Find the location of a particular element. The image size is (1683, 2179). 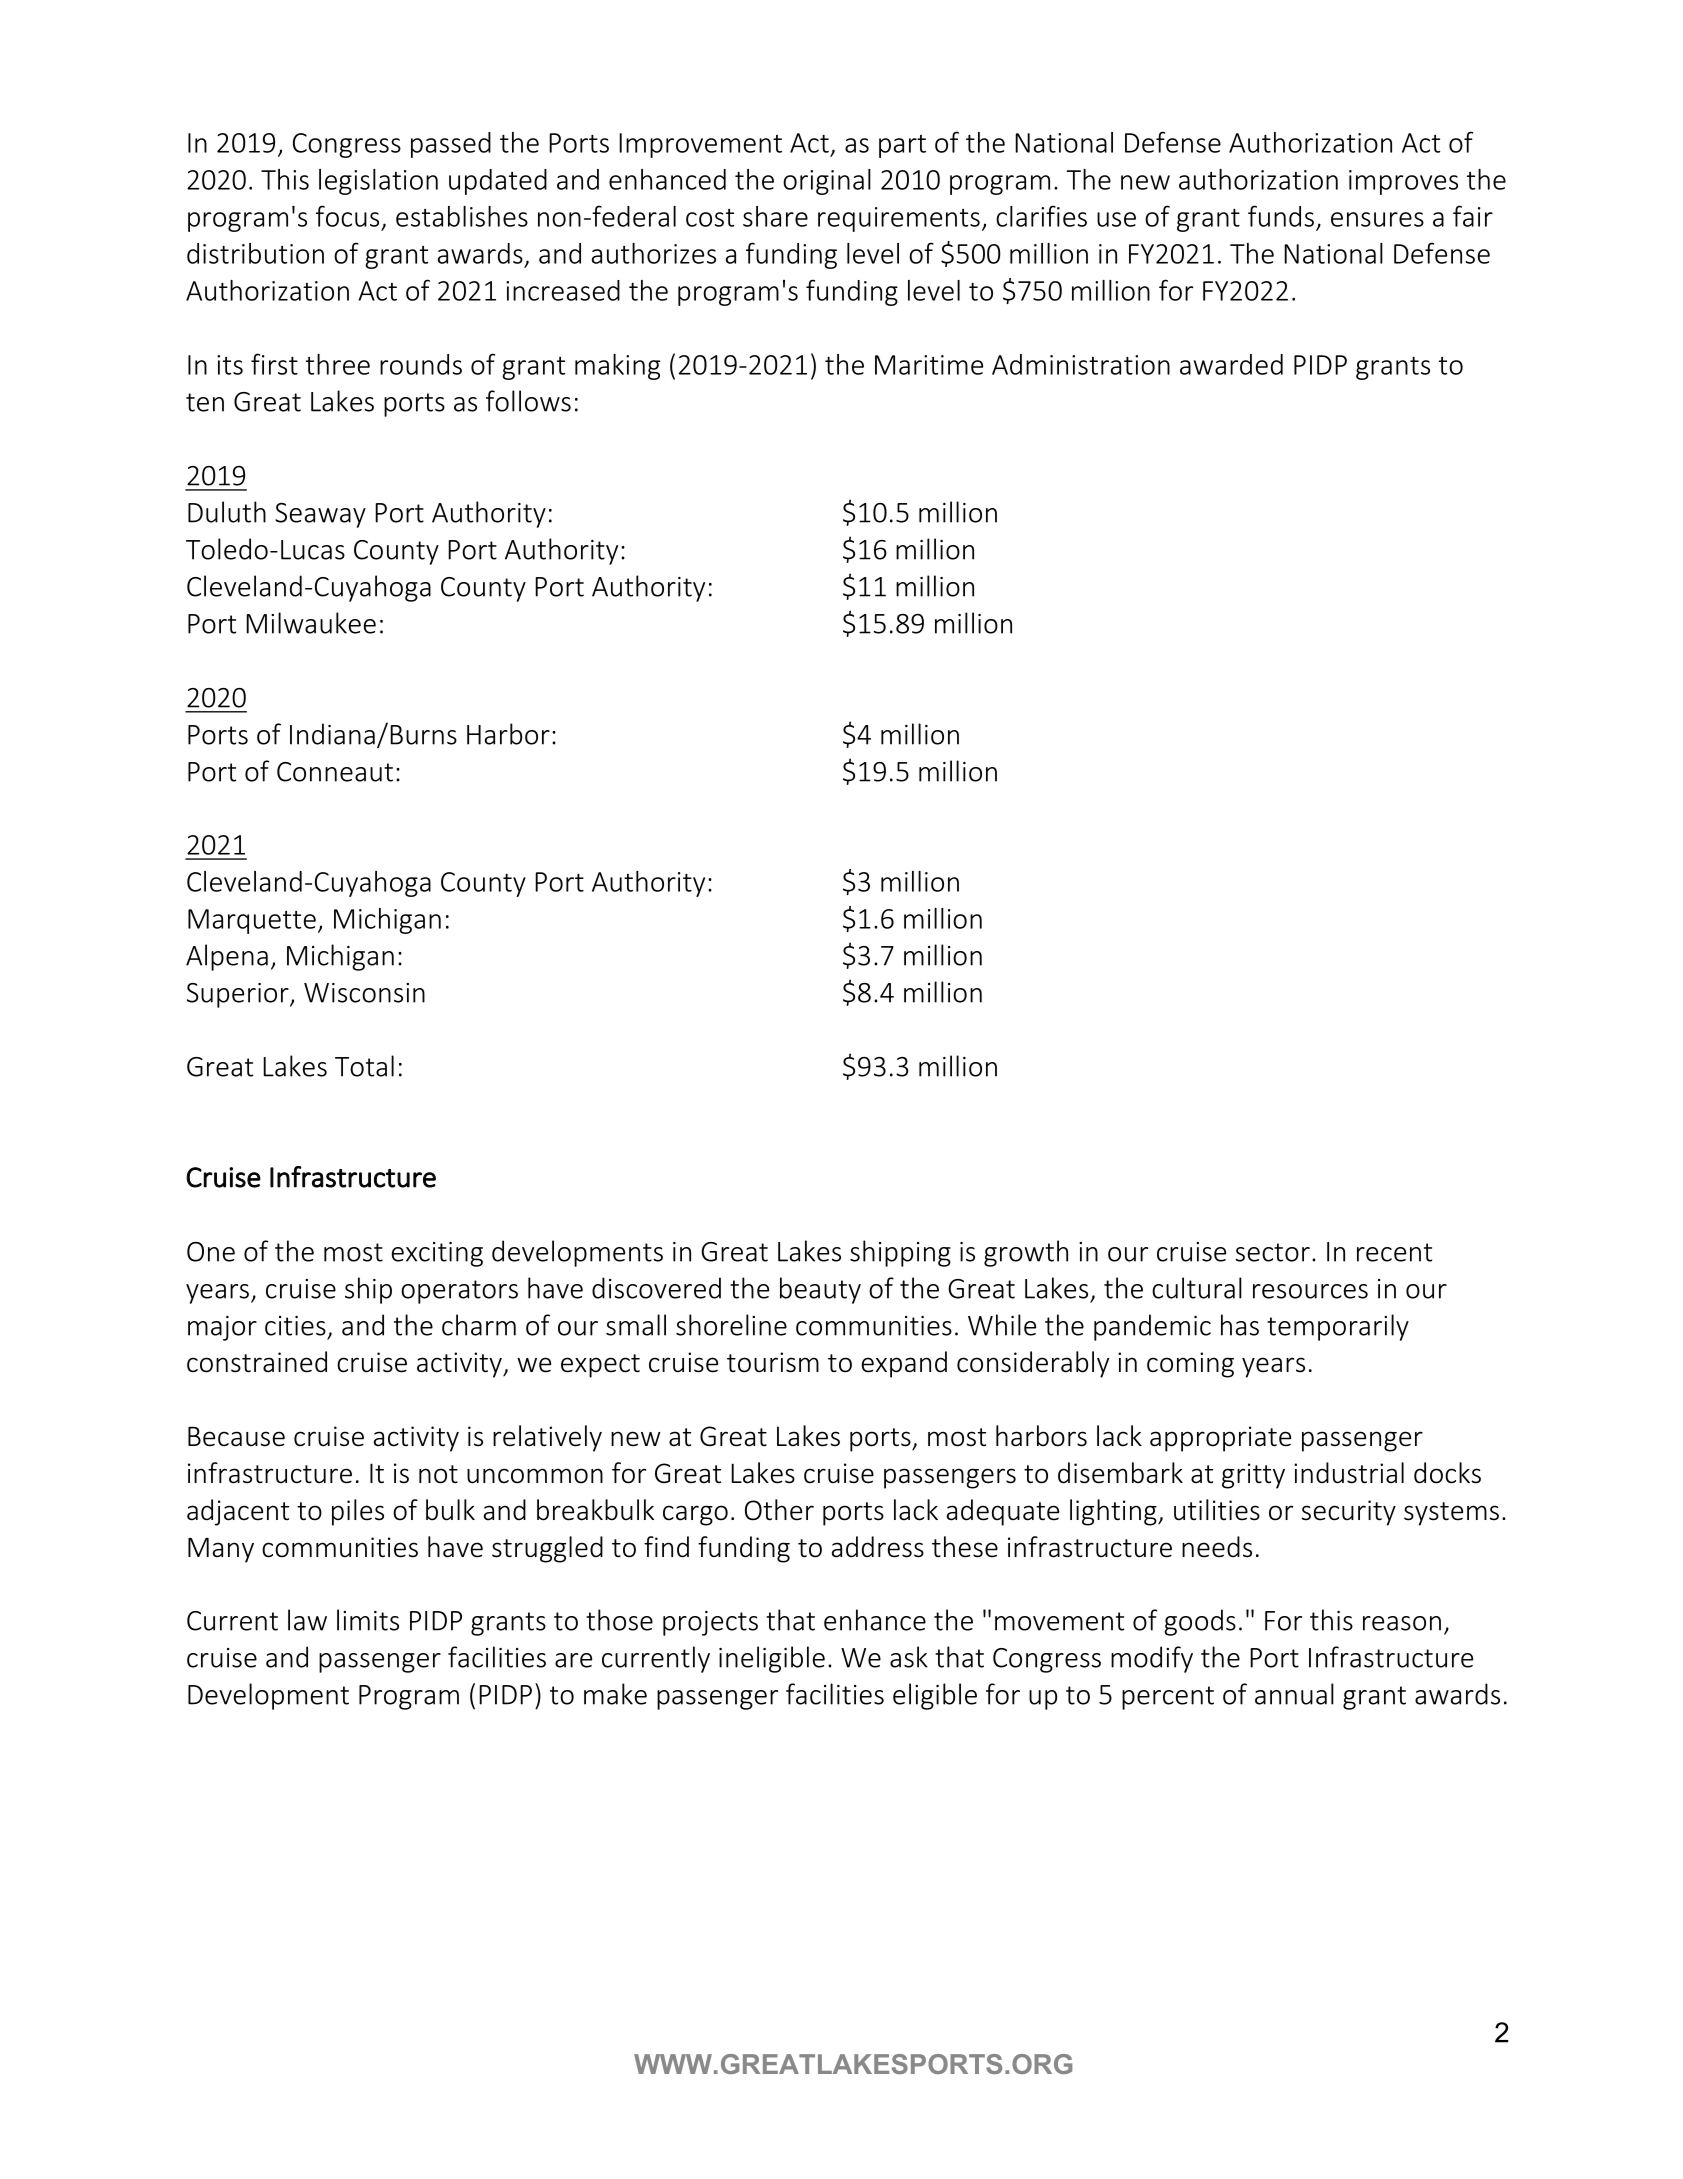

Seaway is located at coordinates (320, 515).
